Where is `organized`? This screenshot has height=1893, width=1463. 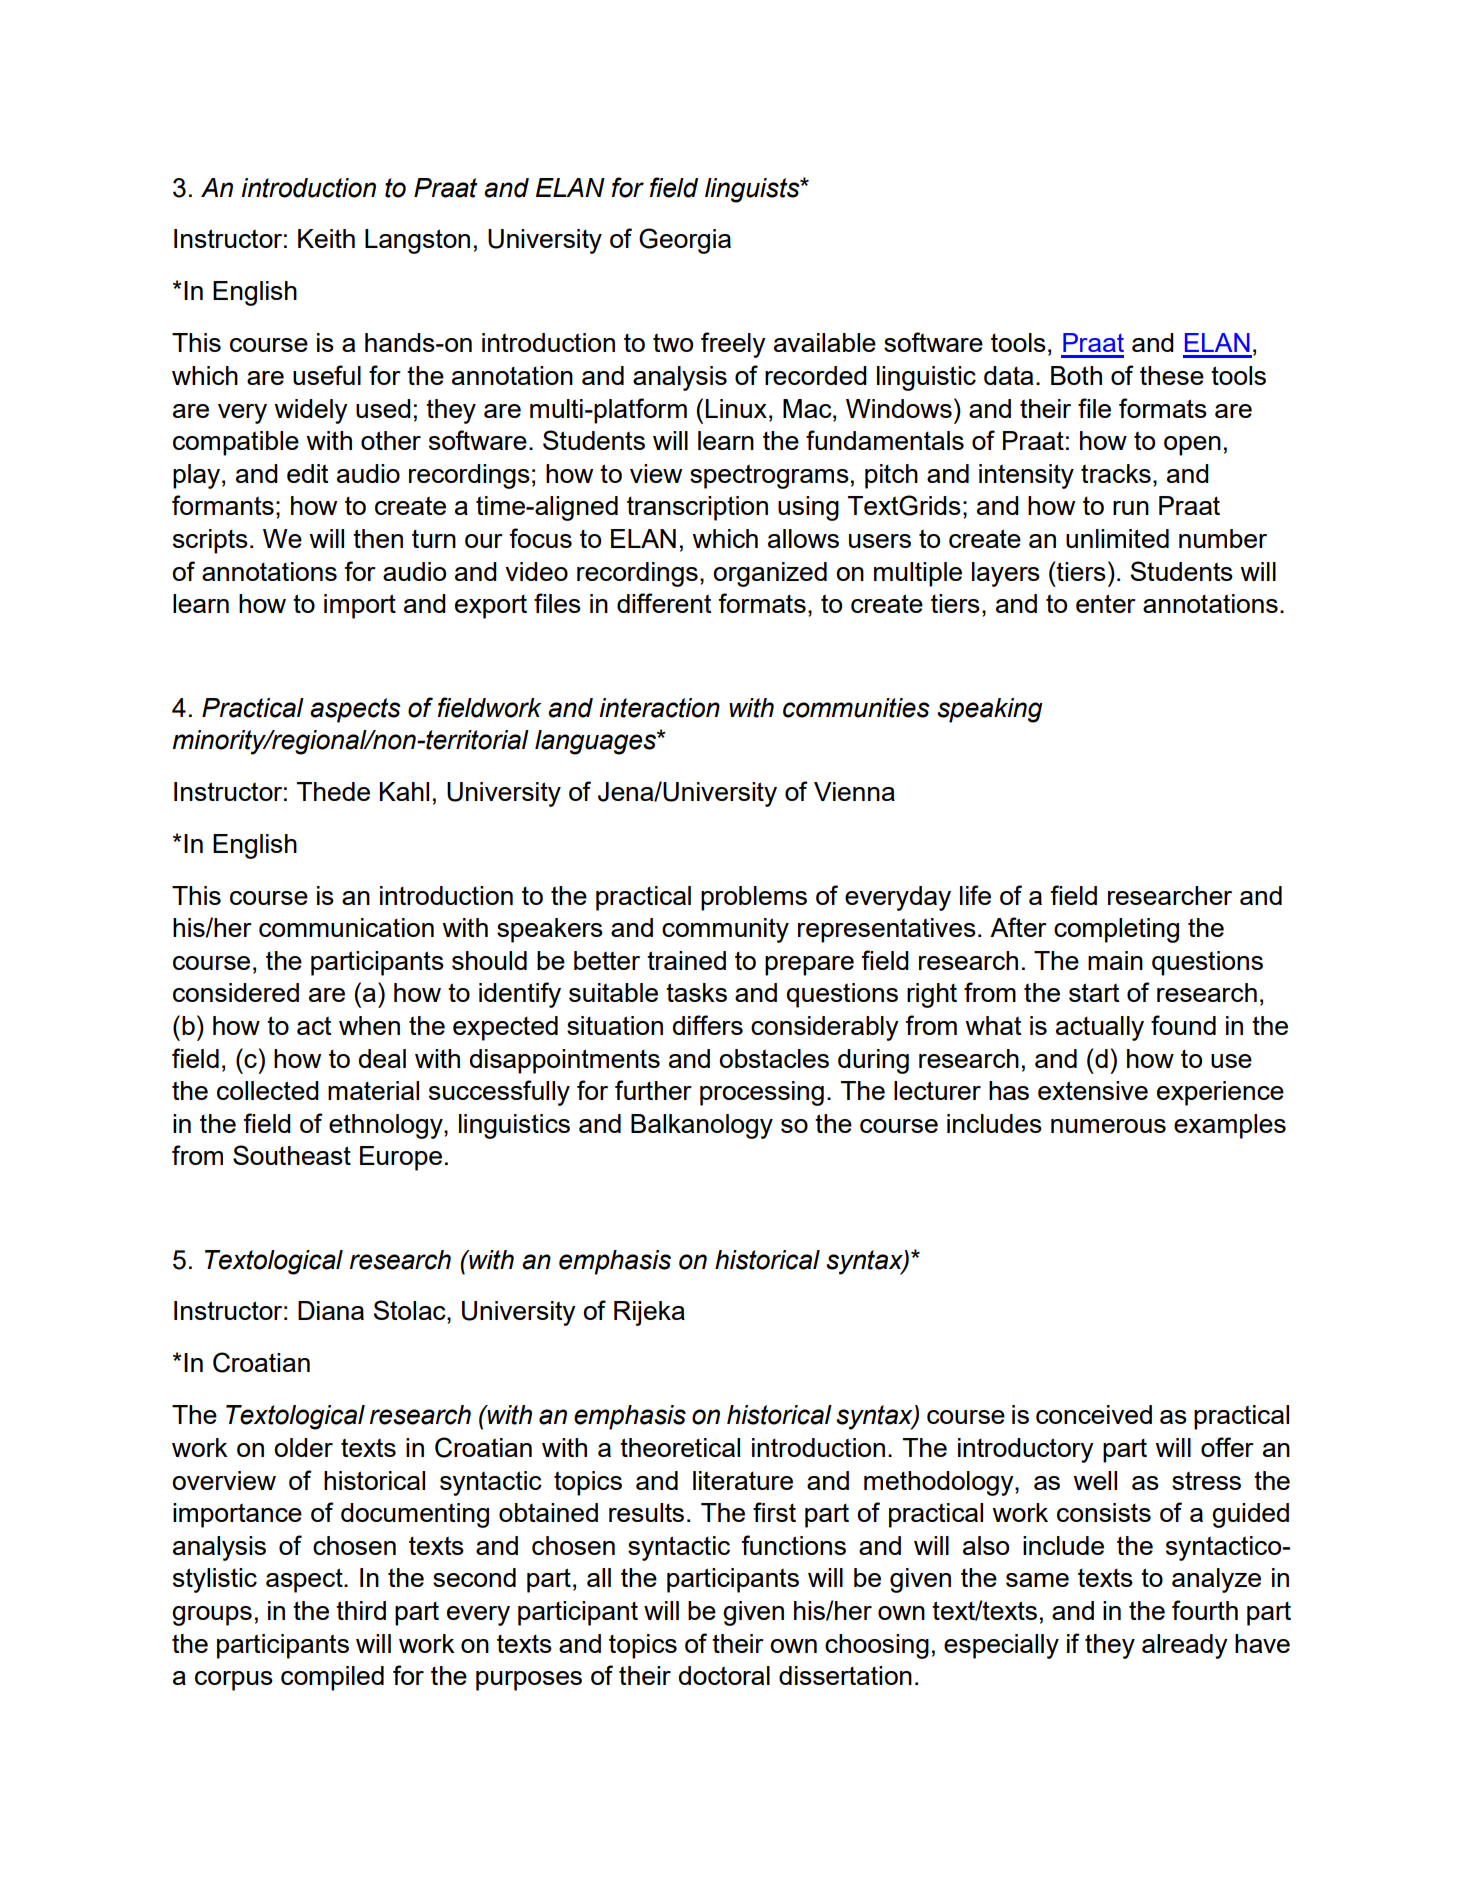 organized is located at coordinates (770, 574).
